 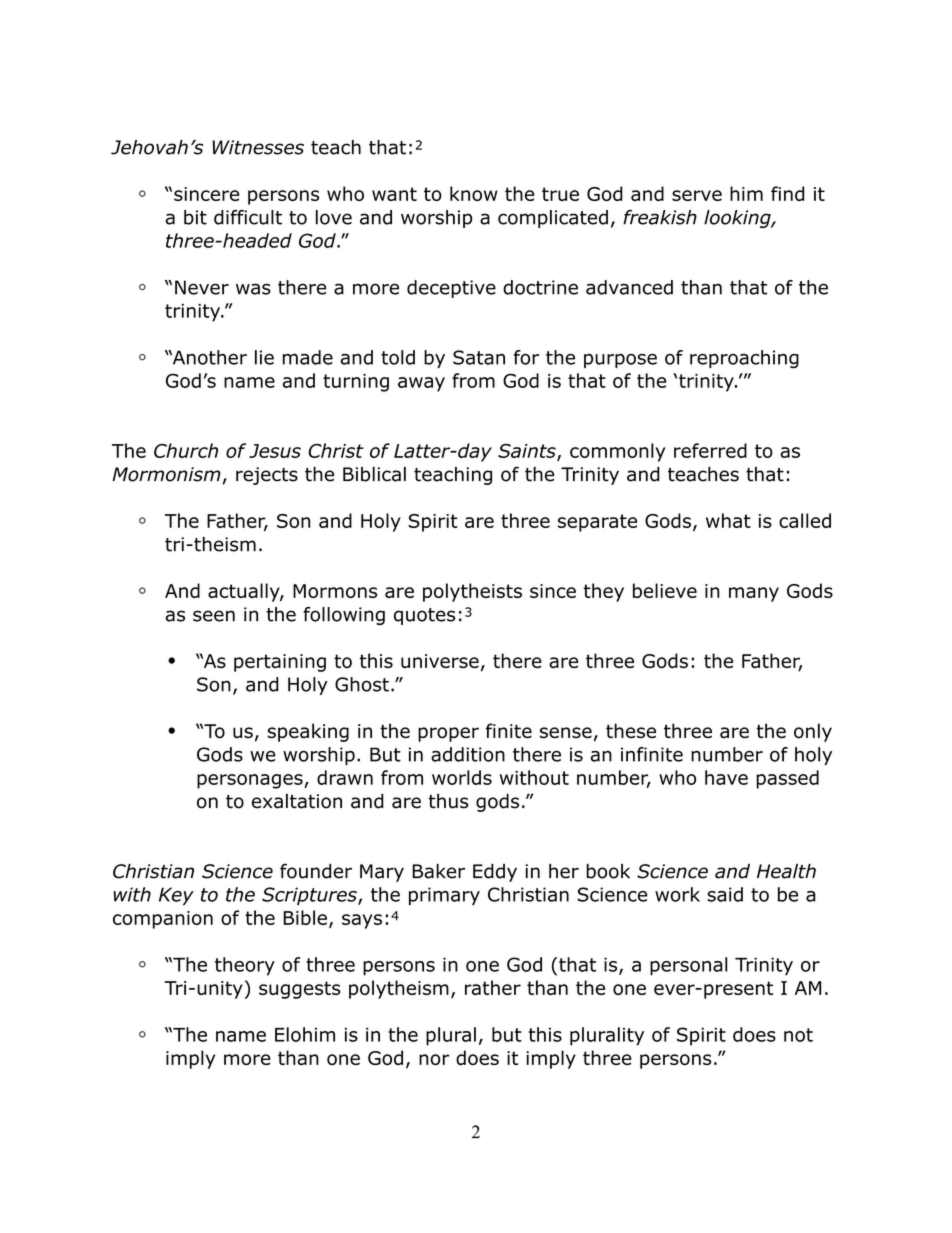 I want to click on personages, so click(x=251, y=781).
